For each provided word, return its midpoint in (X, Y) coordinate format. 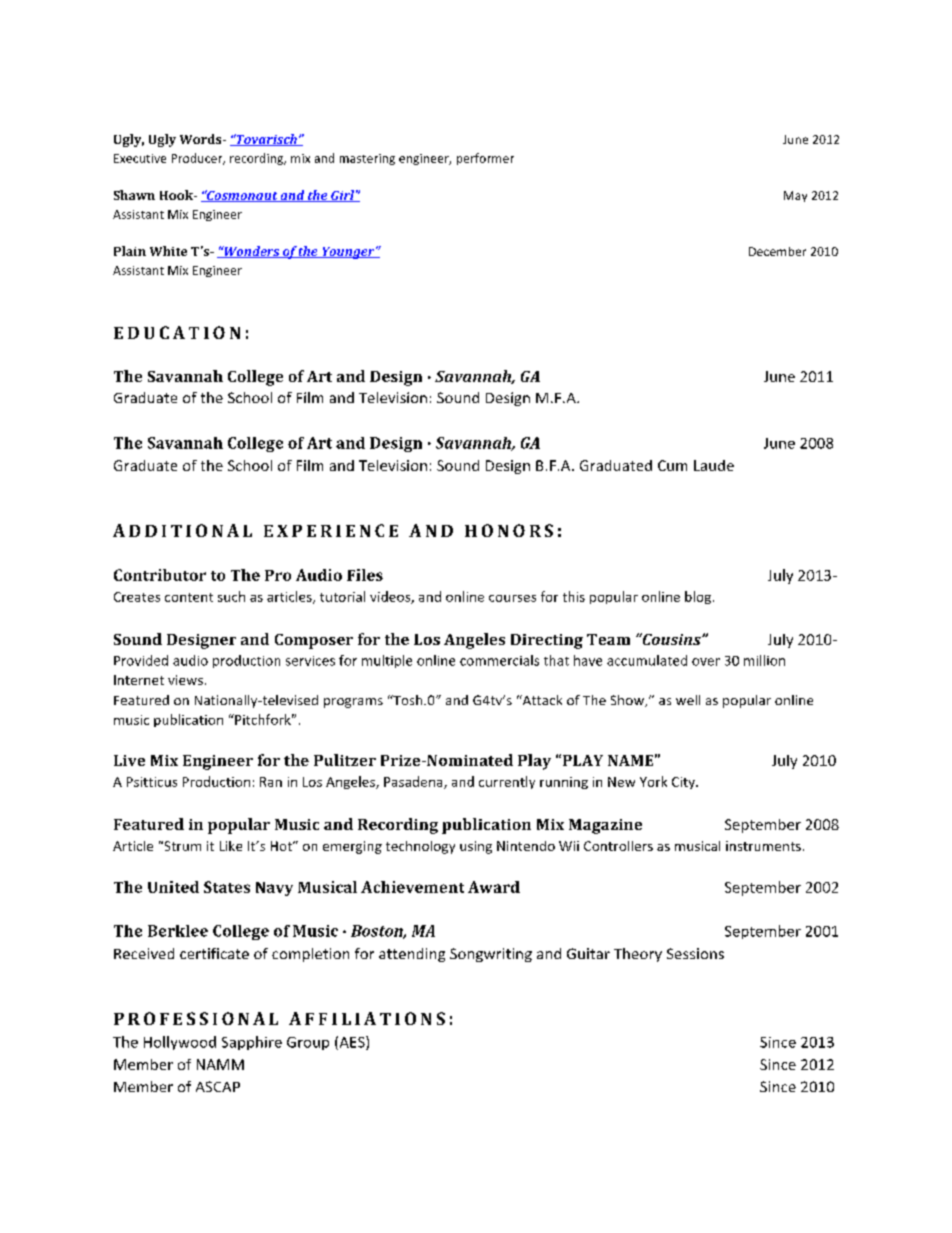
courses (512, 598)
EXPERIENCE (331, 530)
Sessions (695, 953)
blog (699, 597)
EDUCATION (177, 332)
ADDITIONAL (182, 530)
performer (485, 159)
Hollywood (180, 1043)
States (227, 887)
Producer (198, 159)
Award (494, 887)
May (795, 196)
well (688, 700)
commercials (499, 660)
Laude (714, 465)
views (185, 680)
